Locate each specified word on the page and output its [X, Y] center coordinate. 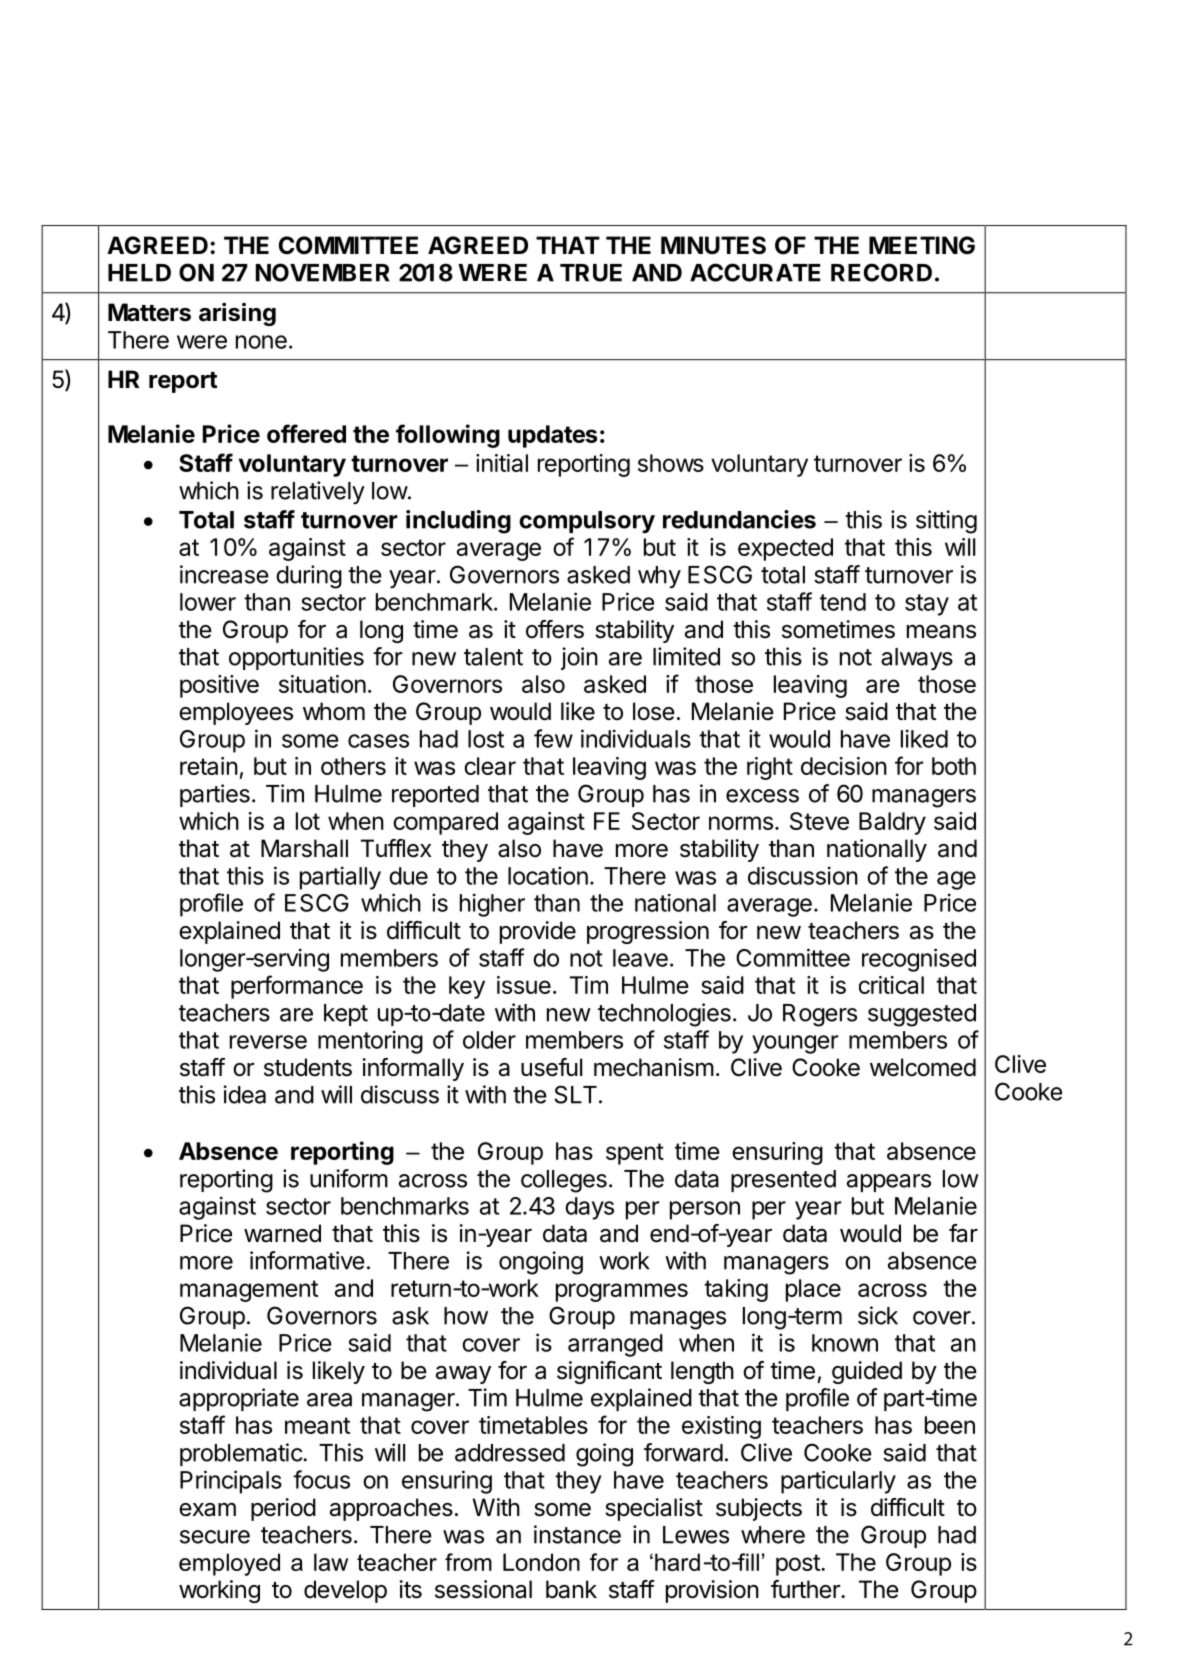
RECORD [881, 272]
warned [282, 1233]
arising [237, 314]
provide [538, 932]
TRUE [591, 273]
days [589, 1208]
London [541, 1562]
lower [208, 602]
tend [843, 602]
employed [229, 1564]
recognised [919, 960]
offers [555, 629]
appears [889, 1183]
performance [297, 987]
